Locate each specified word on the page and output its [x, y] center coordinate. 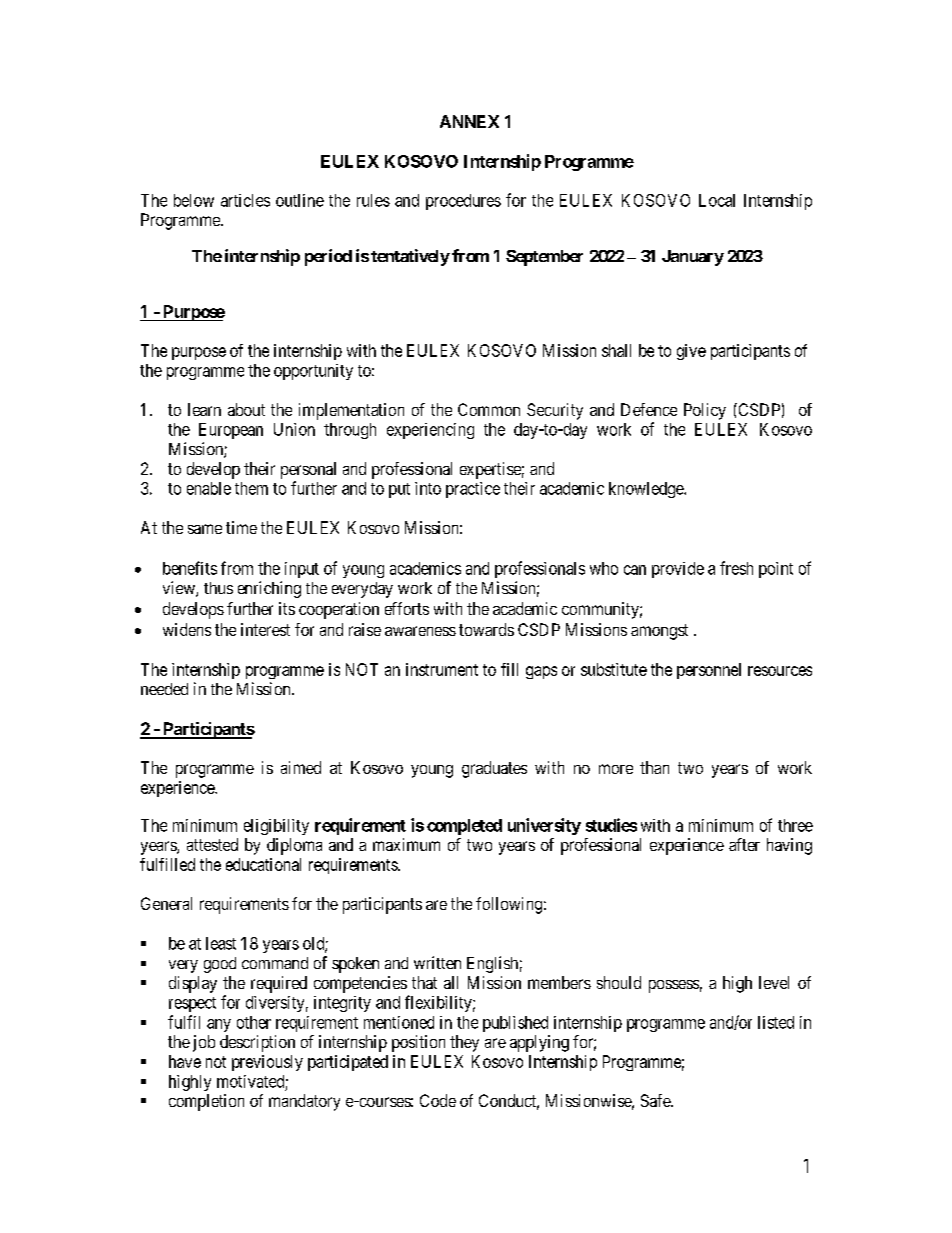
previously [267, 1063]
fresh [736, 568]
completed [464, 827]
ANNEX [469, 121]
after [744, 844]
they [464, 1043]
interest [265, 629]
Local [717, 200]
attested [212, 844]
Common [489, 409]
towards [486, 629]
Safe [656, 1100]
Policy [705, 411]
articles [245, 200]
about [246, 409]
